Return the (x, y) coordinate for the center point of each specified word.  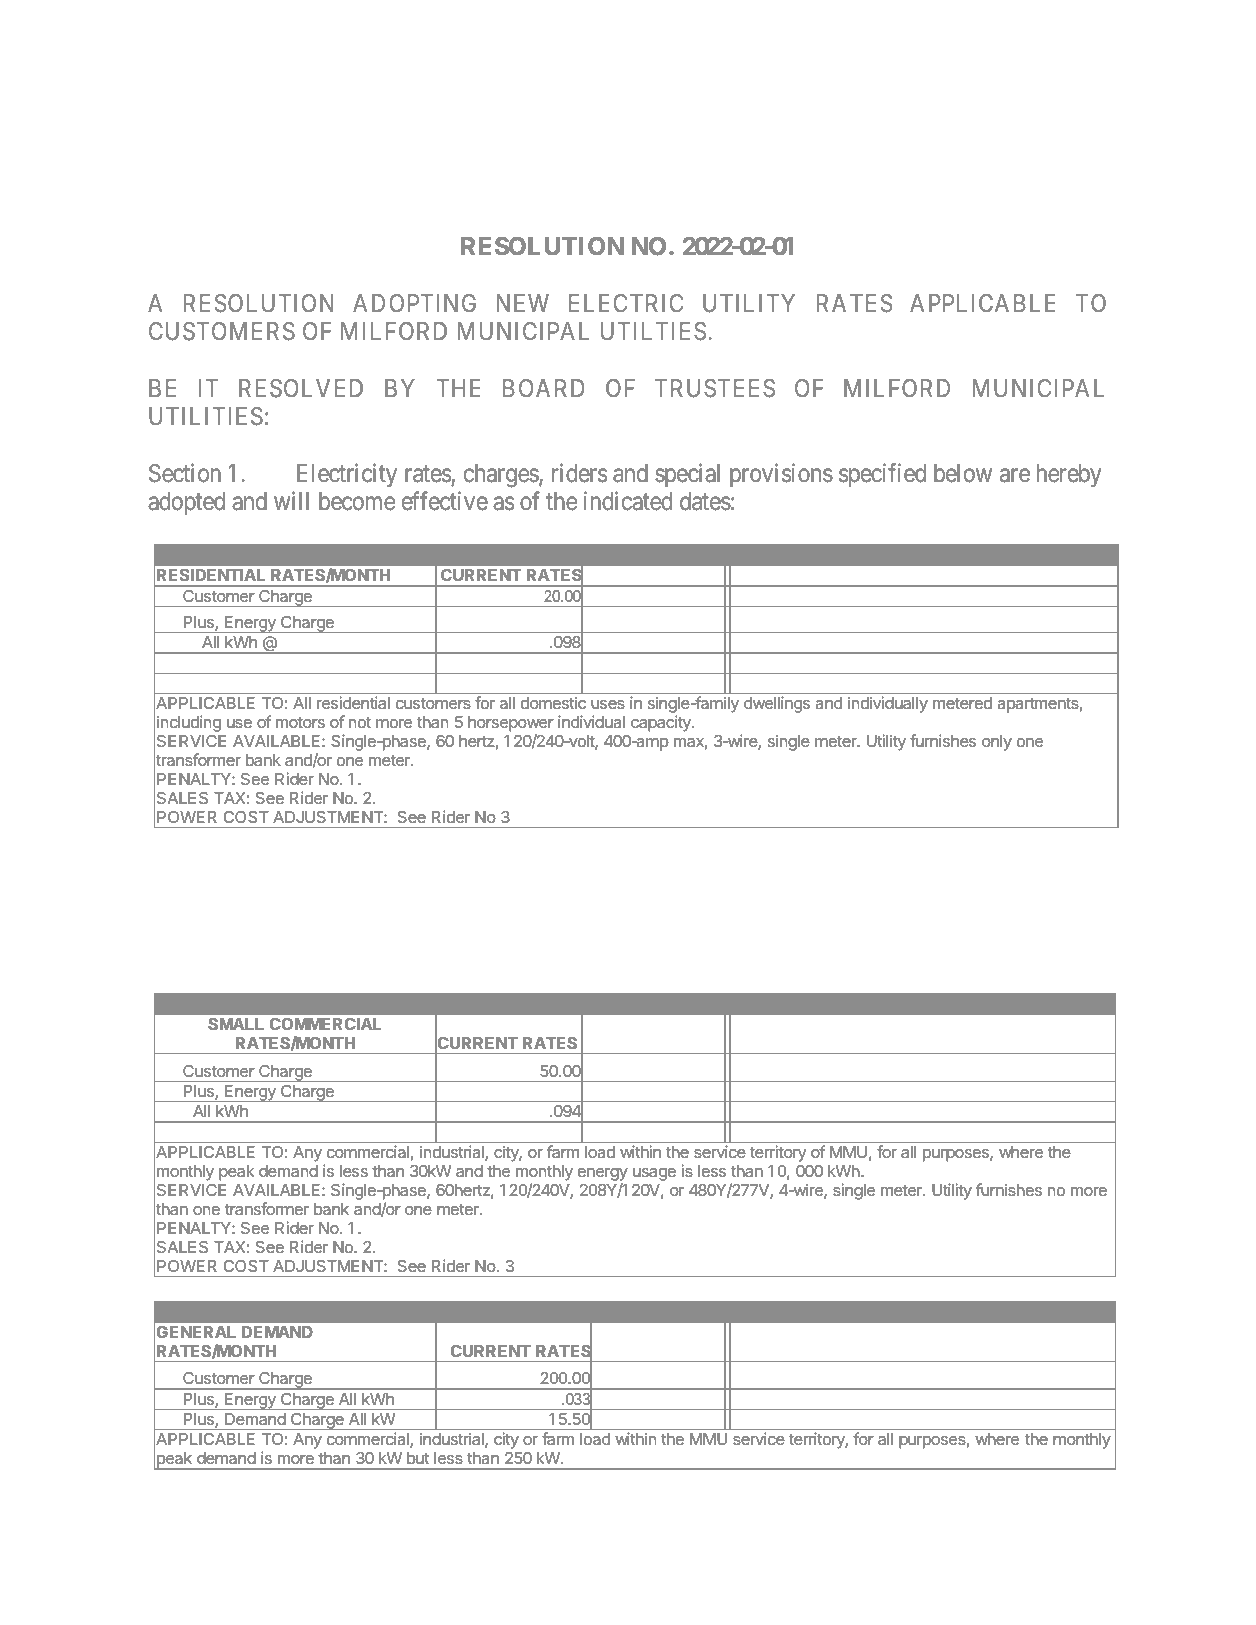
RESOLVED (301, 388)
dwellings (777, 704)
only (997, 743)
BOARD (543, 388)
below (963, 473)
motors (300, 722)
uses (608, 704)
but (418, 1458)
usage (654, 1174)
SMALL (236, 1024)
